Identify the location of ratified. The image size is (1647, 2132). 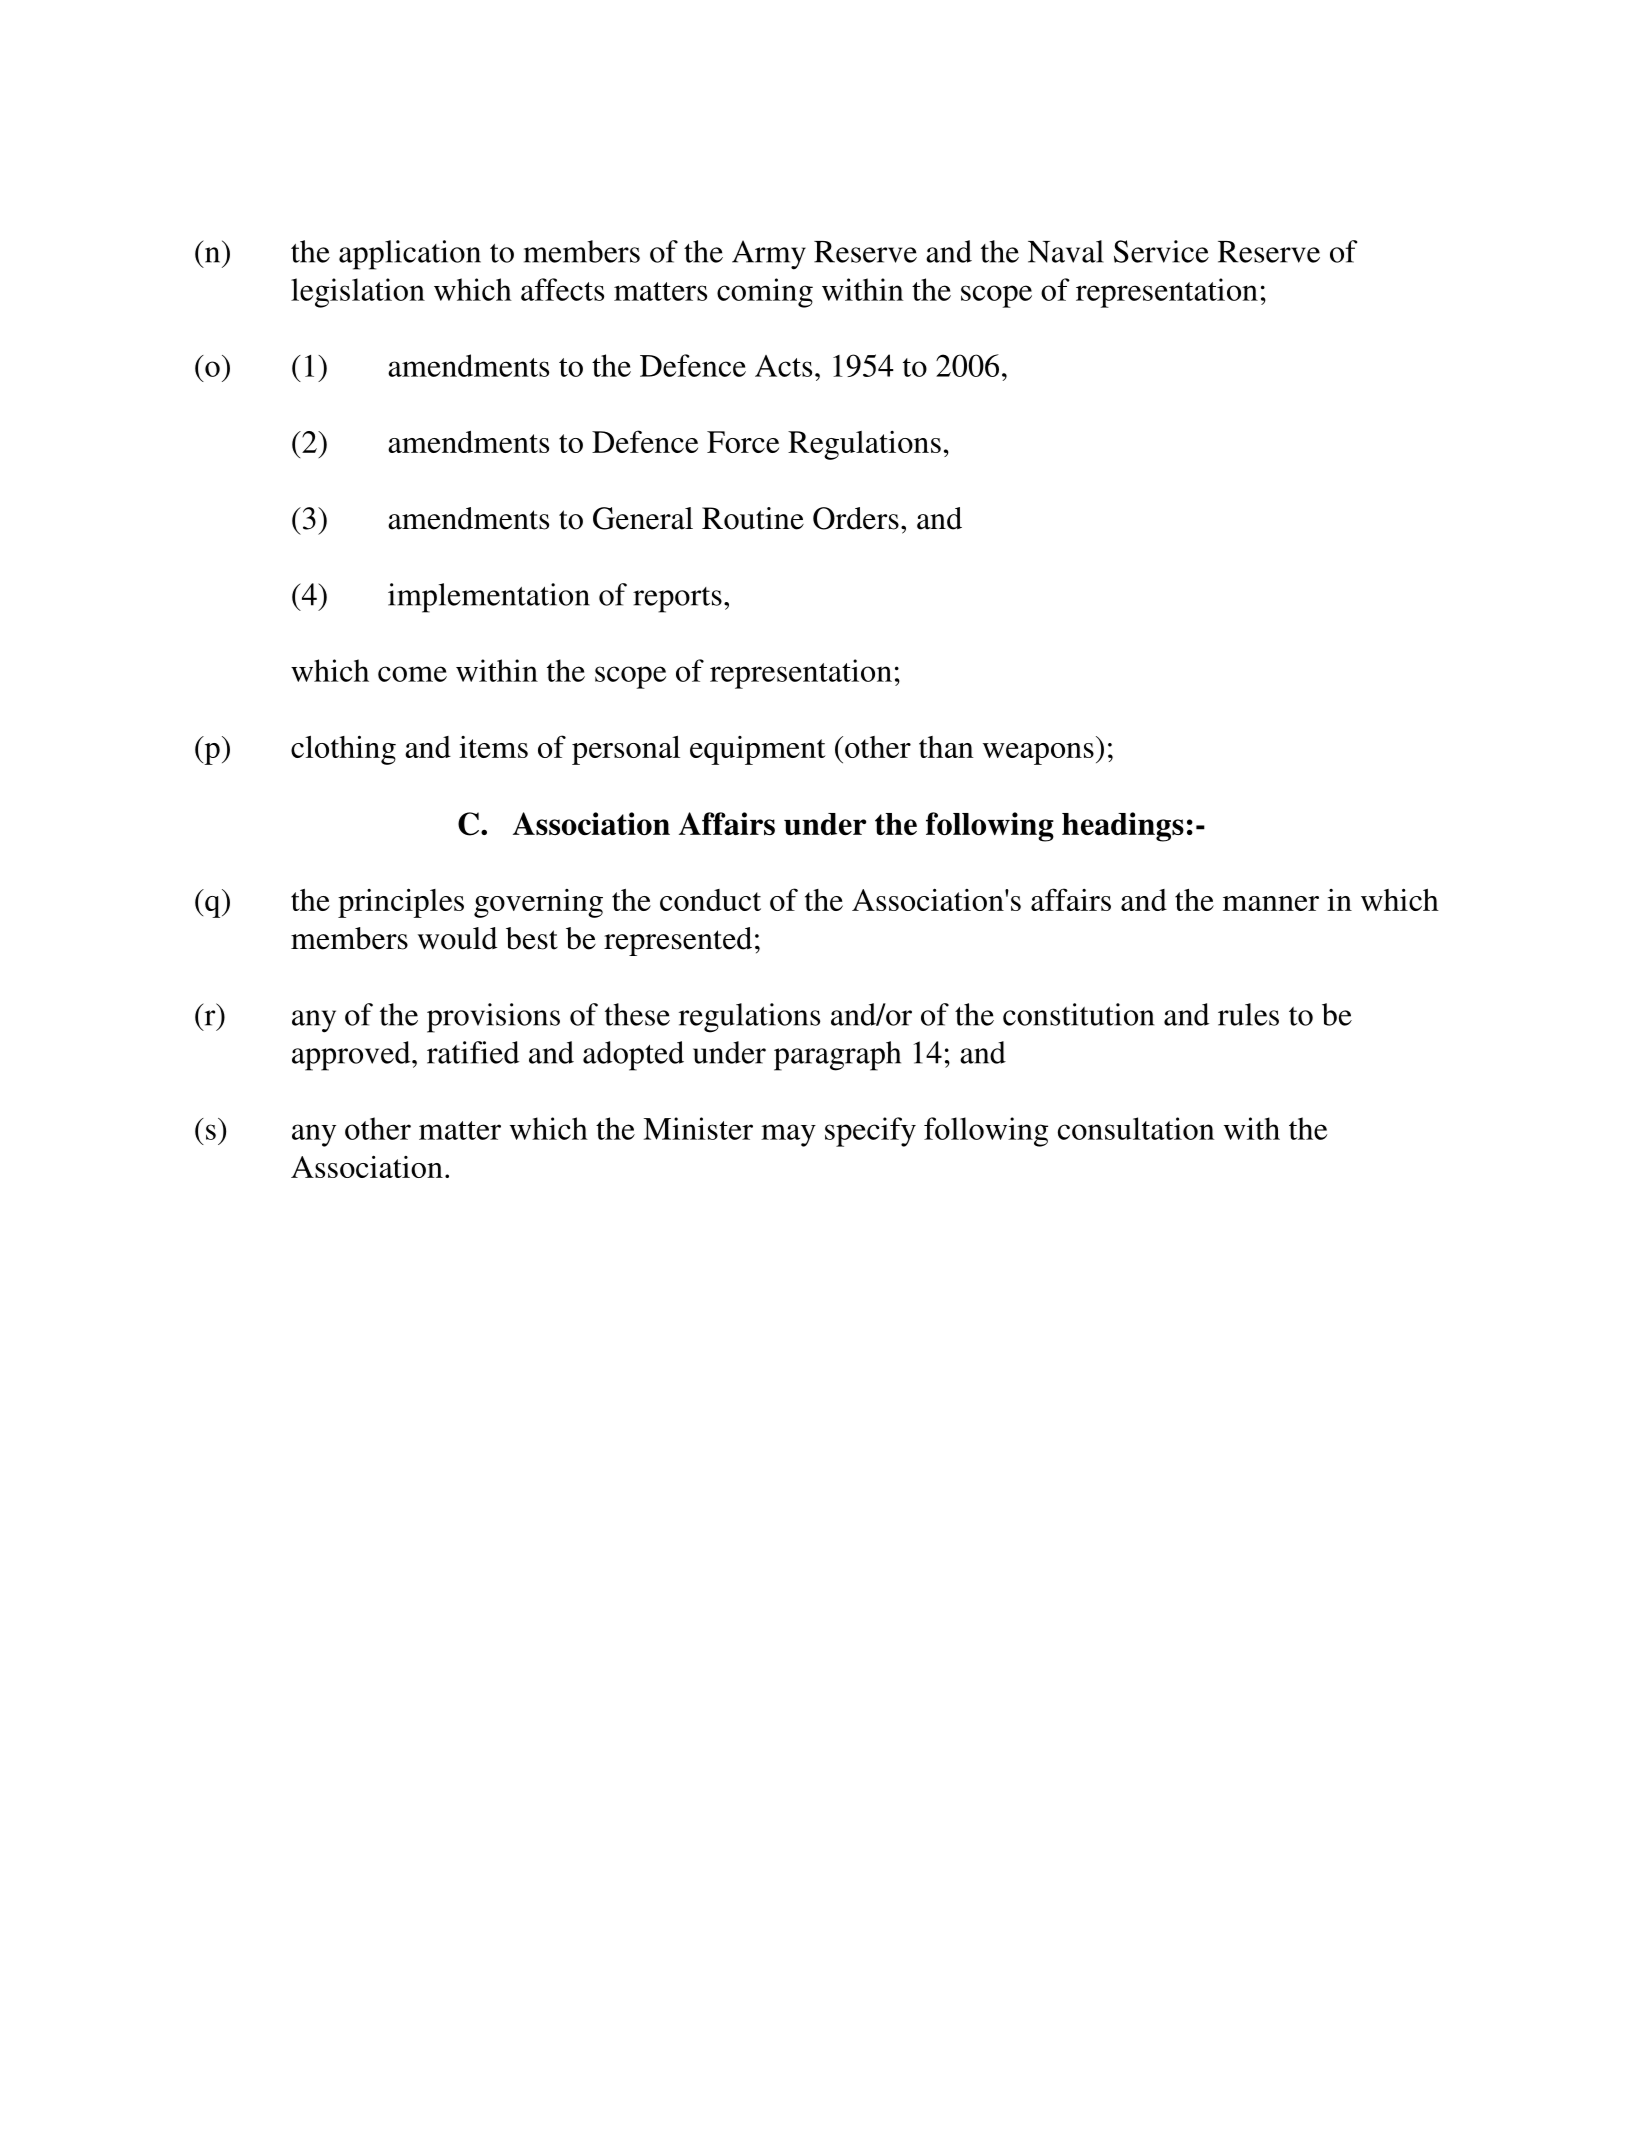
(473, 1052).
